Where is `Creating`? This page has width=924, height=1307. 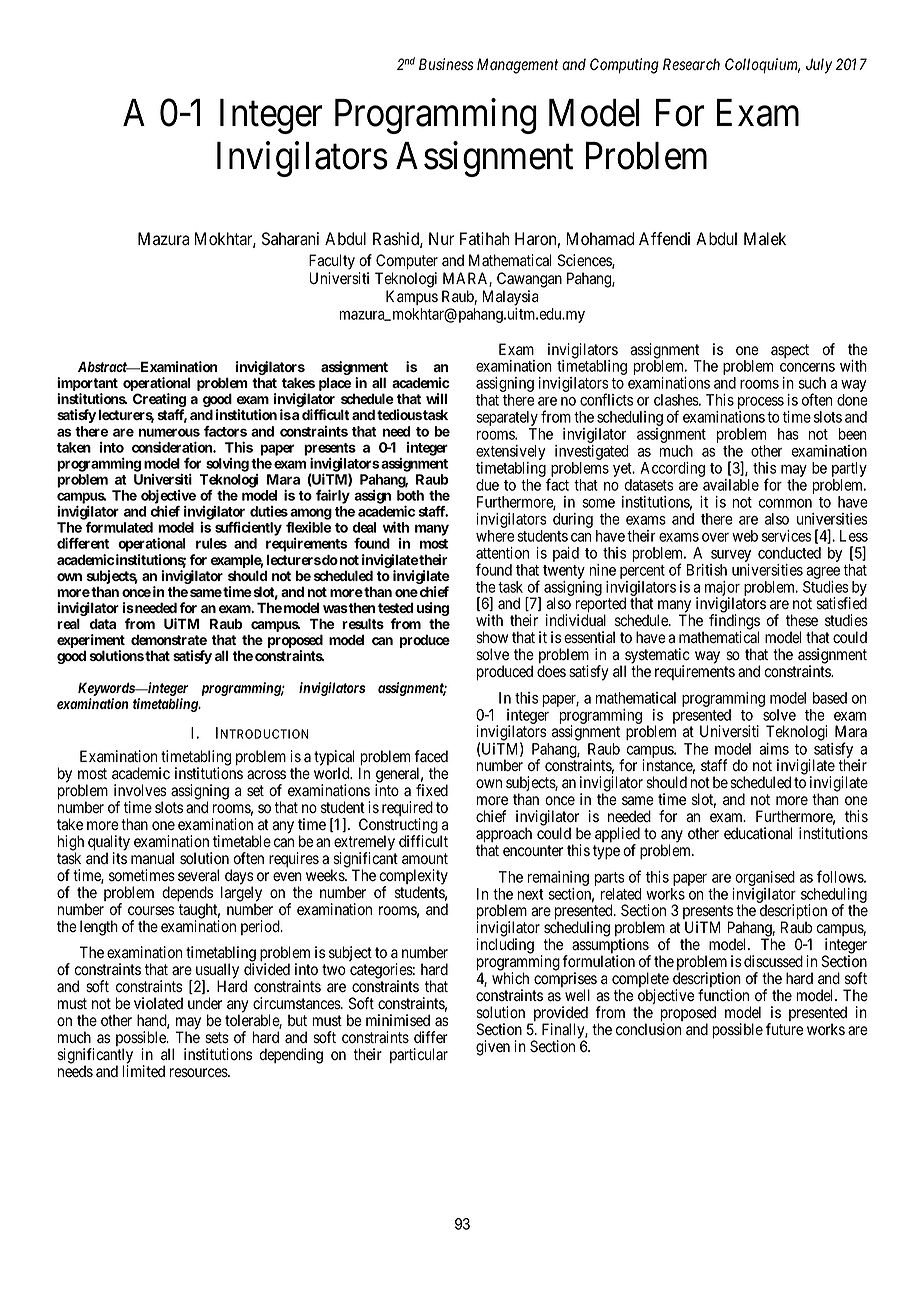 Creating is located at coordinates (159, 401).
